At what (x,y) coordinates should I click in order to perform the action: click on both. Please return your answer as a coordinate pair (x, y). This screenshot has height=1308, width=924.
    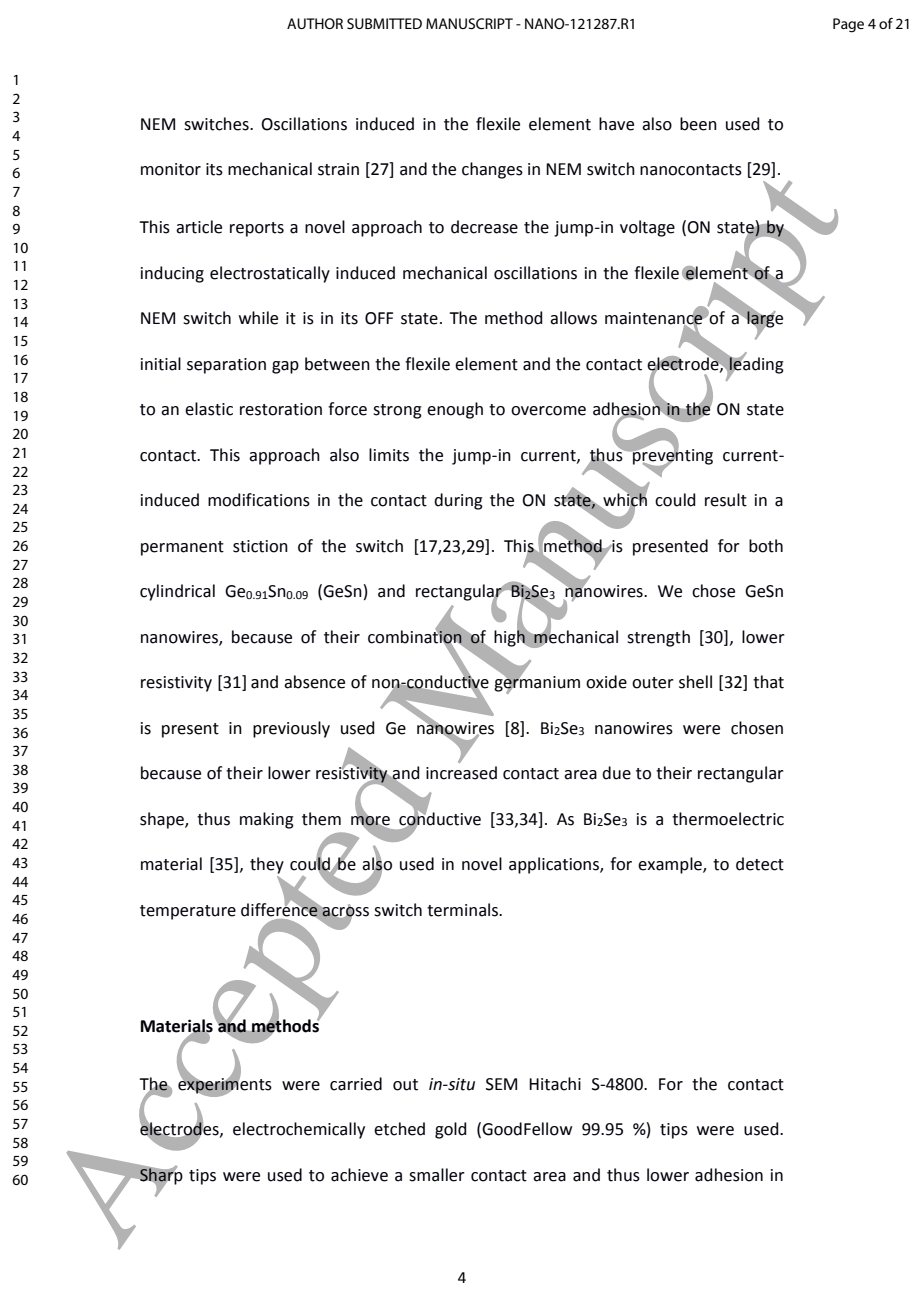
    Looking at the image, I should click on (766, 546).
